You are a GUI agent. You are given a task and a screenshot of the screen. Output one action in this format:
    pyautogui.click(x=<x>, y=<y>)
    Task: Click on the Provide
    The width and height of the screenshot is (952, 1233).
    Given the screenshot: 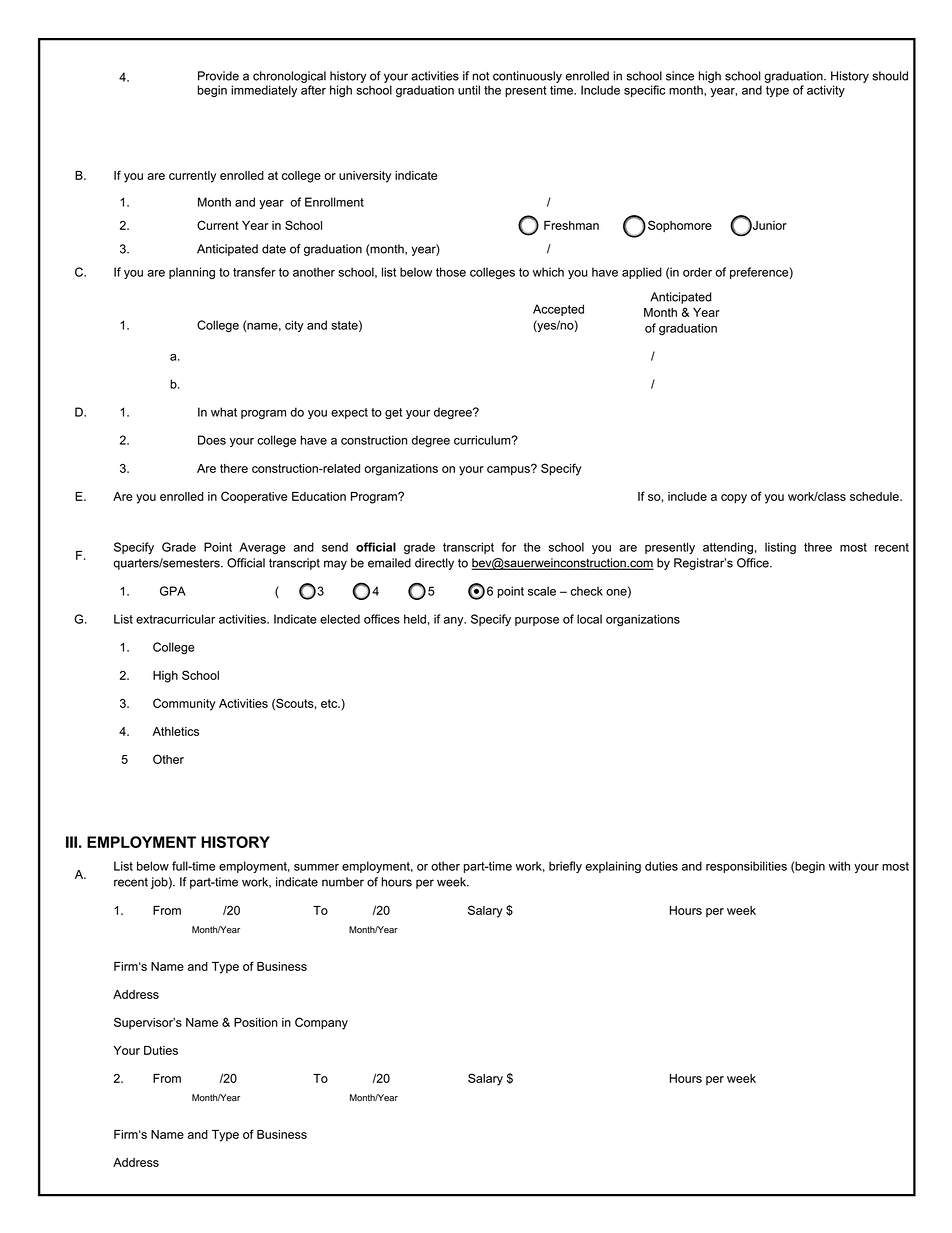 What is the action you would take?
    pyautogui.click(x=218, y=76)
